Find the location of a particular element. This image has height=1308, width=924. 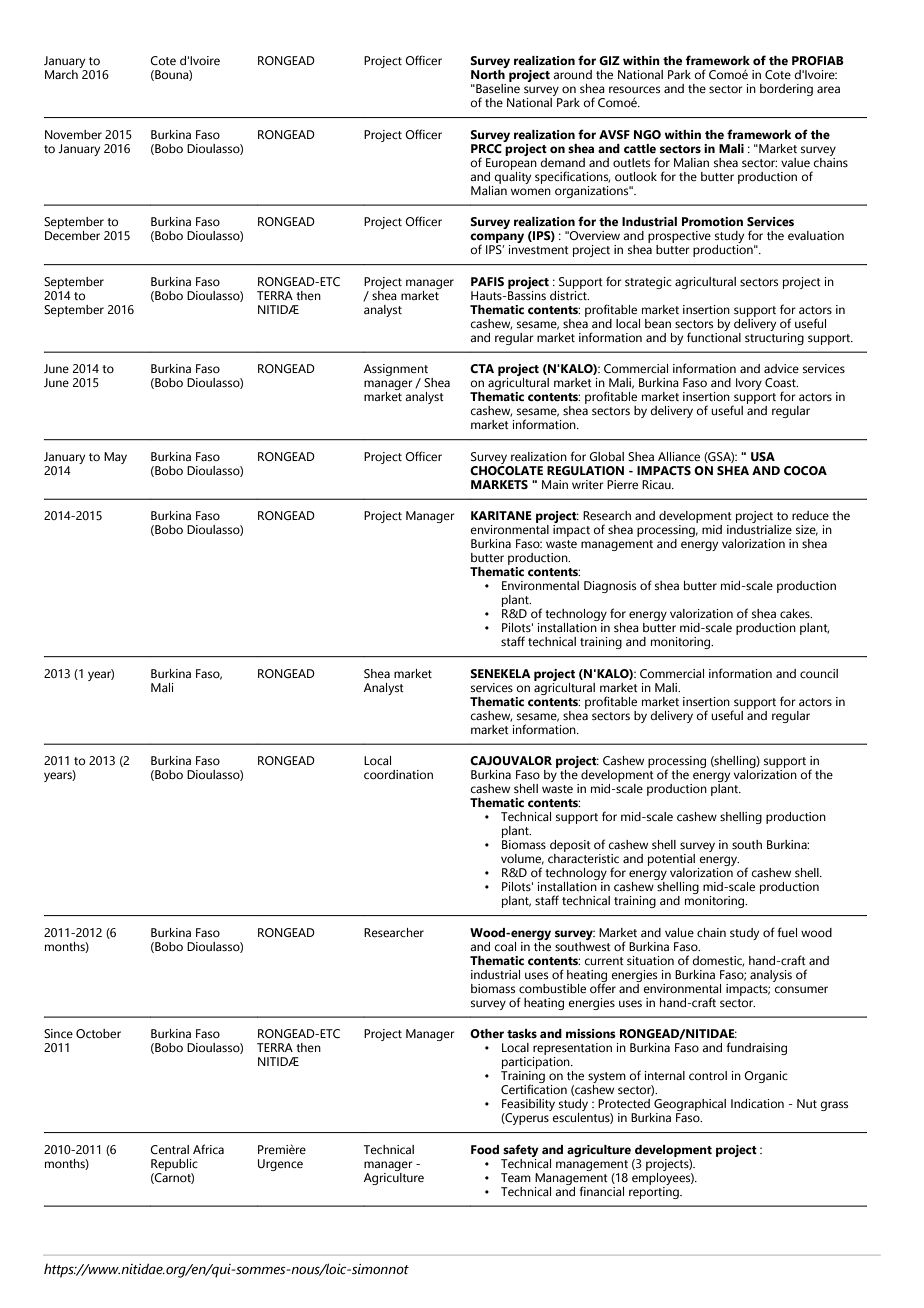

November is located at coordinates (73, 134).
